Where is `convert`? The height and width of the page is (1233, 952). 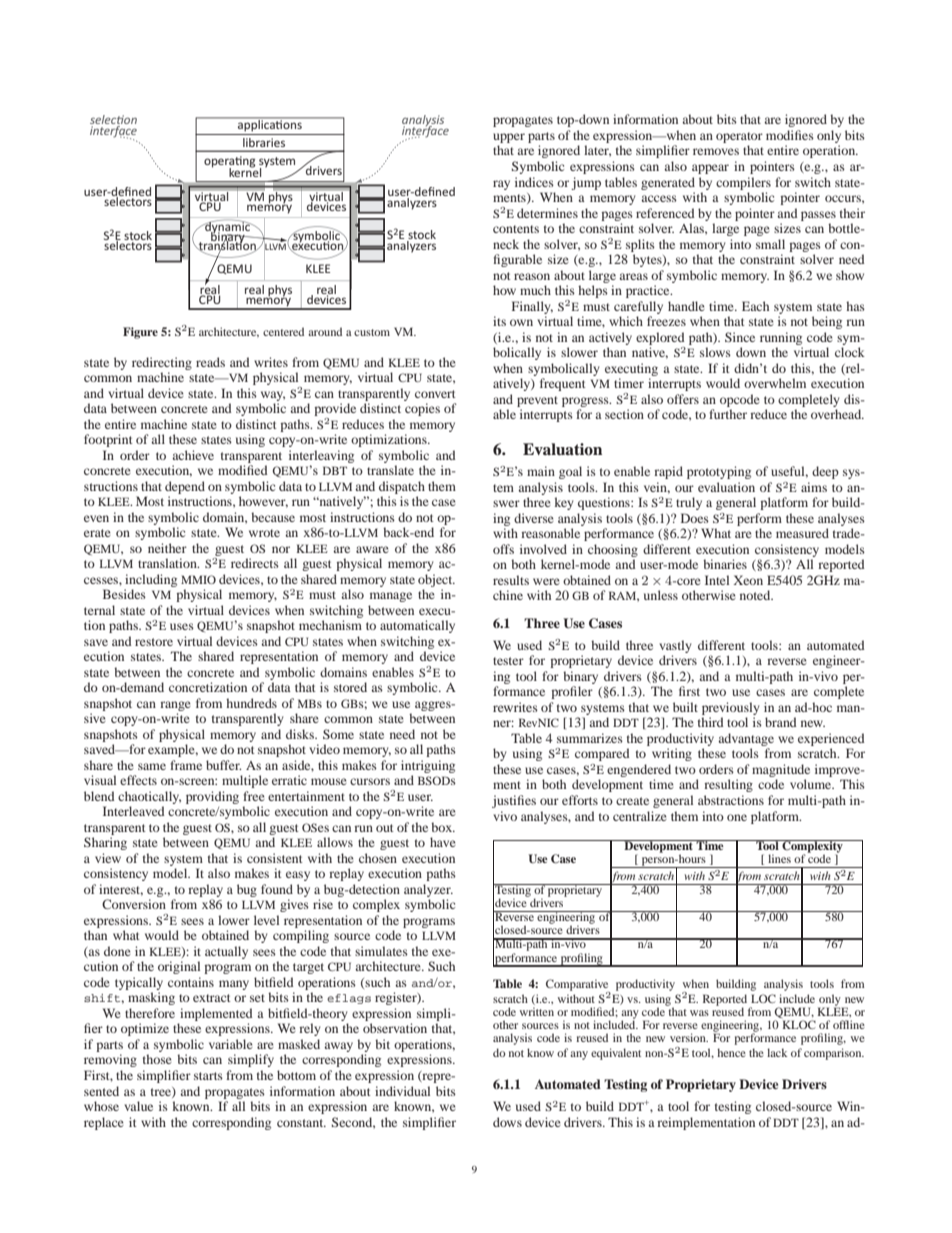
convert is located at coordinates (435, 394).
